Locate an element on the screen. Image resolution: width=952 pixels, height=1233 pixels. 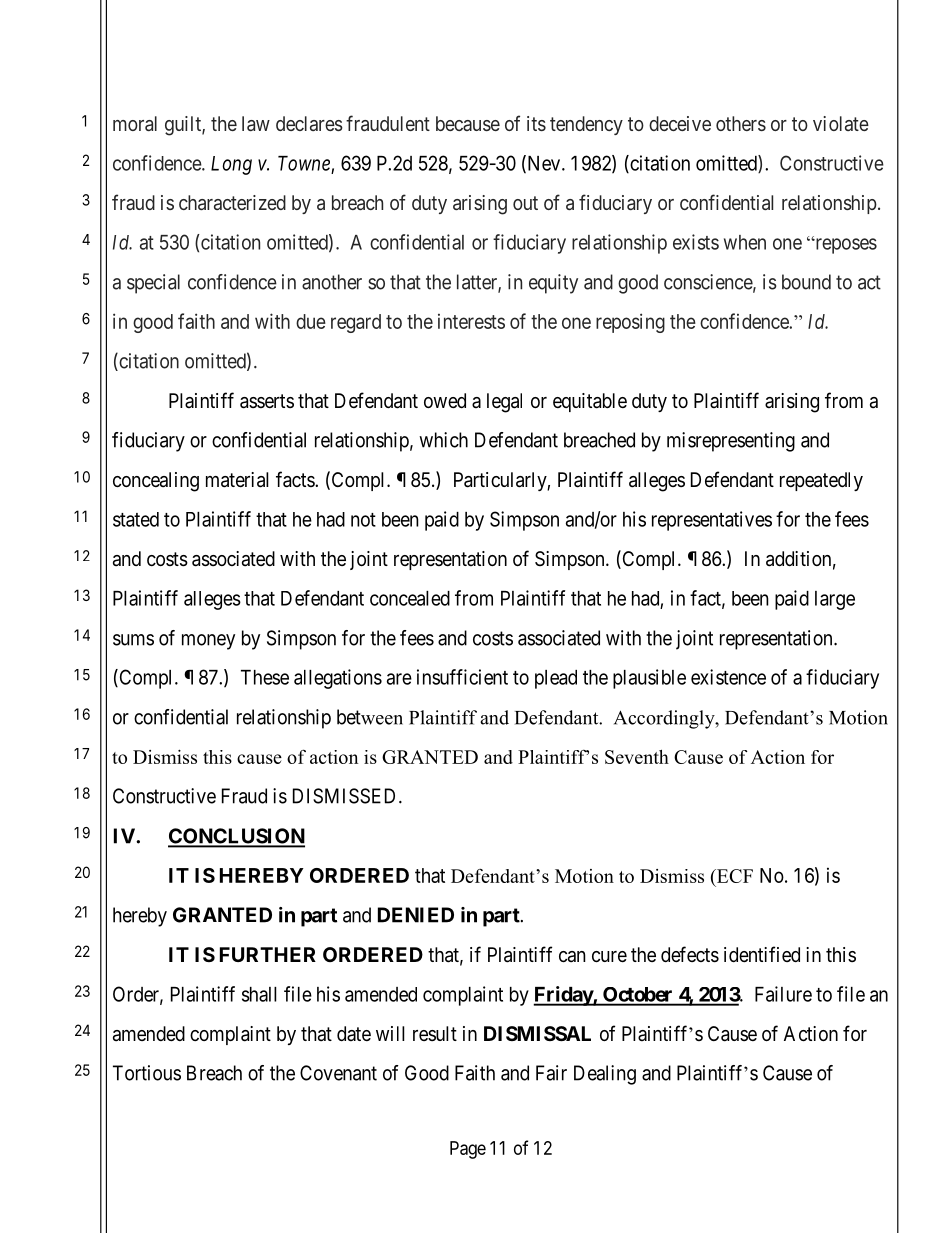
existence is located at coordinates (728, 677).
